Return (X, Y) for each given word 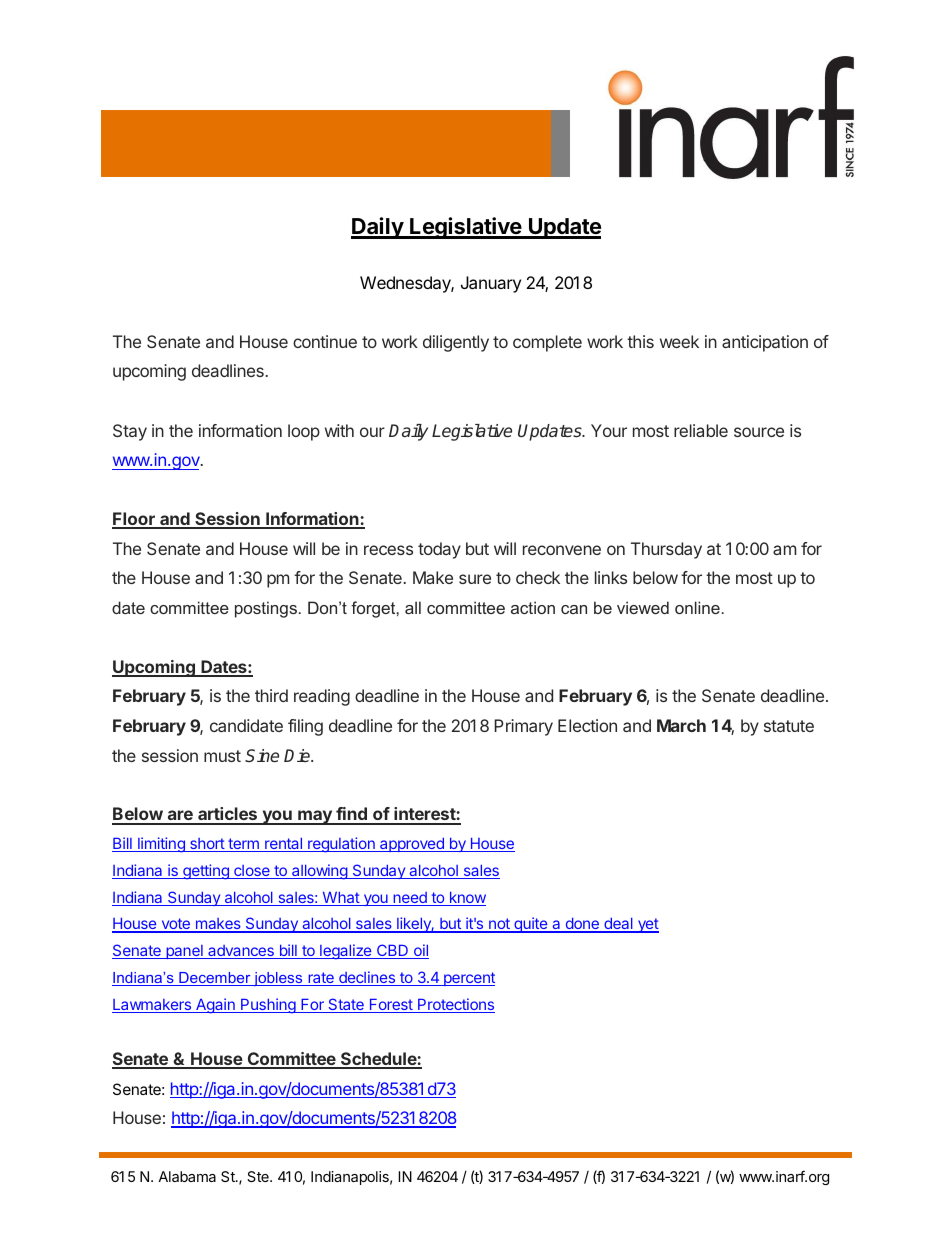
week (679, 341)
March (681, 725)
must (222, 756)
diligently (456, 343)
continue (325, 341)
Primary (523, 727)
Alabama (187, 1176)
